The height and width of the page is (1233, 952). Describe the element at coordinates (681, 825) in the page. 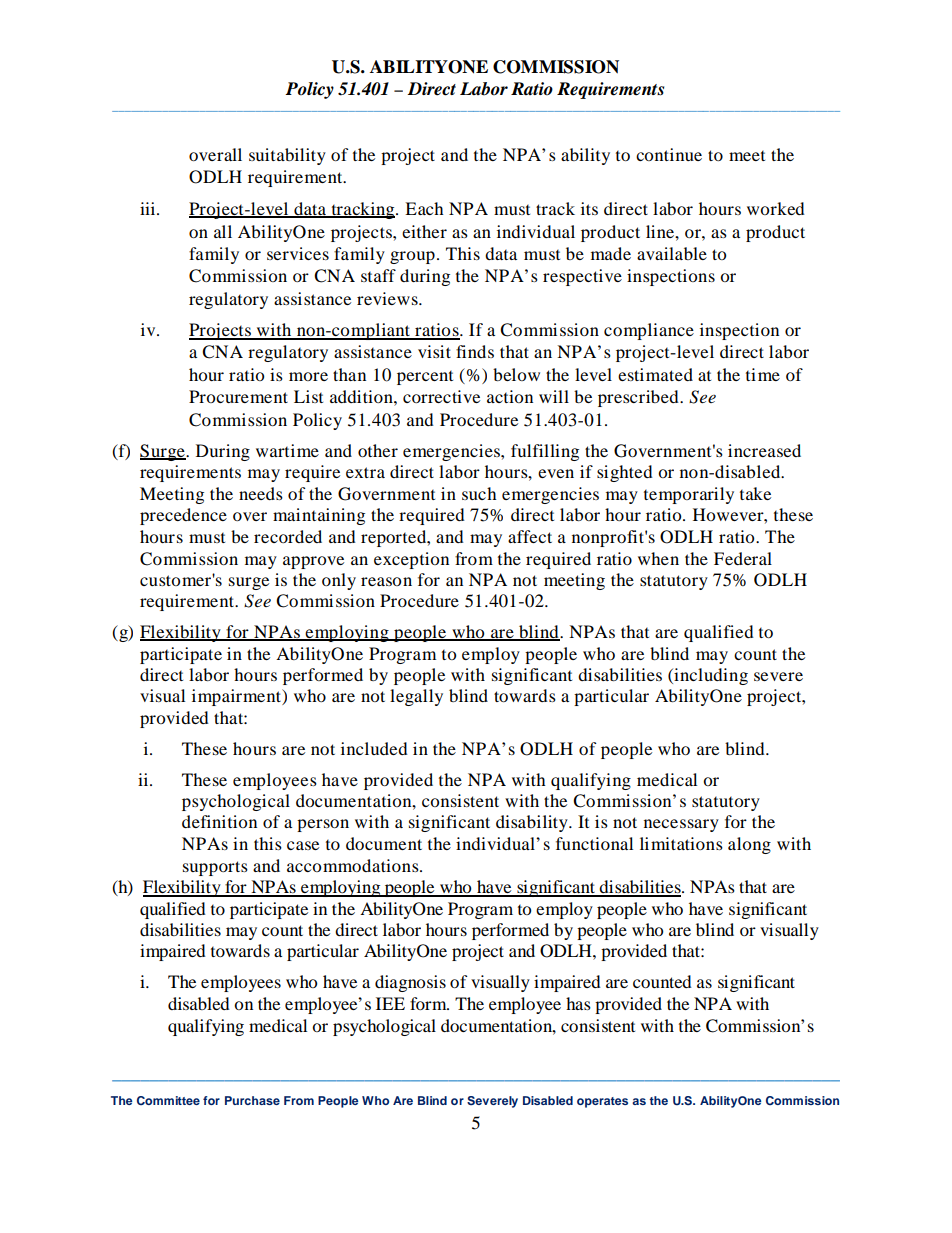

I see `necessary` at that location.
